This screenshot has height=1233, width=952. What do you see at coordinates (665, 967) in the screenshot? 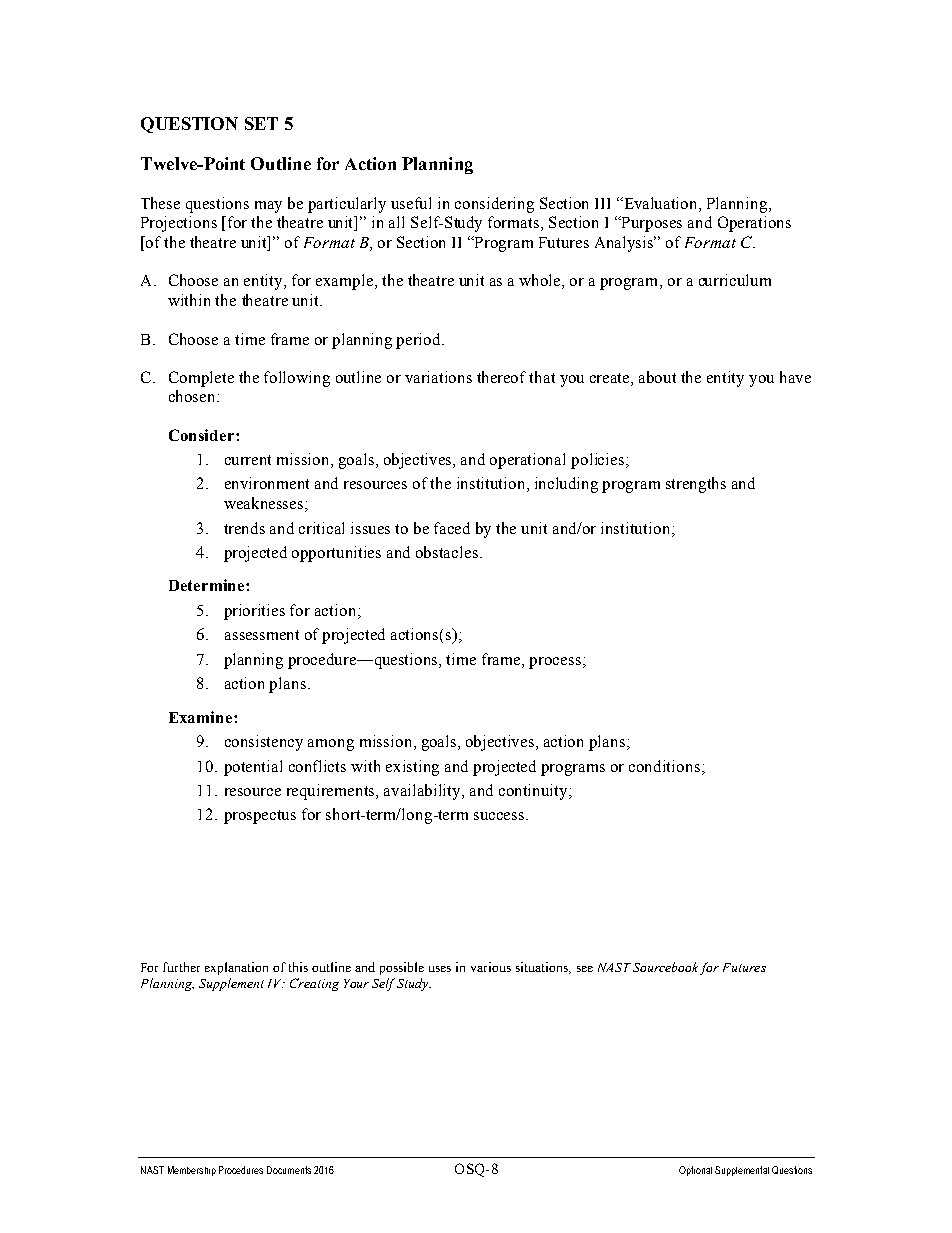
I see `Sourcebook` at bounding box center [665, 967].
